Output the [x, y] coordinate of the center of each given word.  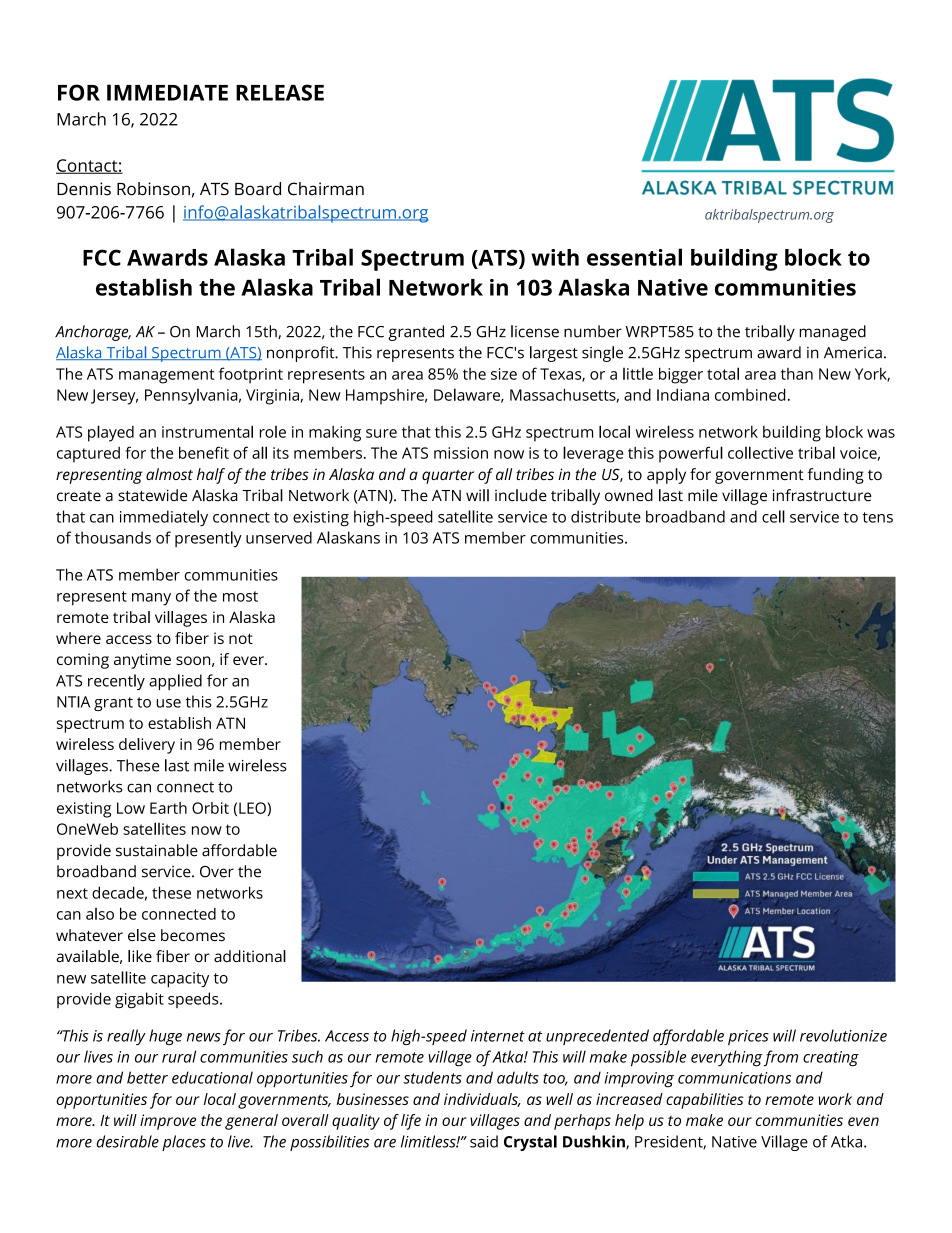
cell [773, 516]
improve [168, 1122]
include [521, 495]
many [151, 599]
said [484, 1141]
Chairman [326, 189]
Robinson [153, 189]
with [555, 257]
